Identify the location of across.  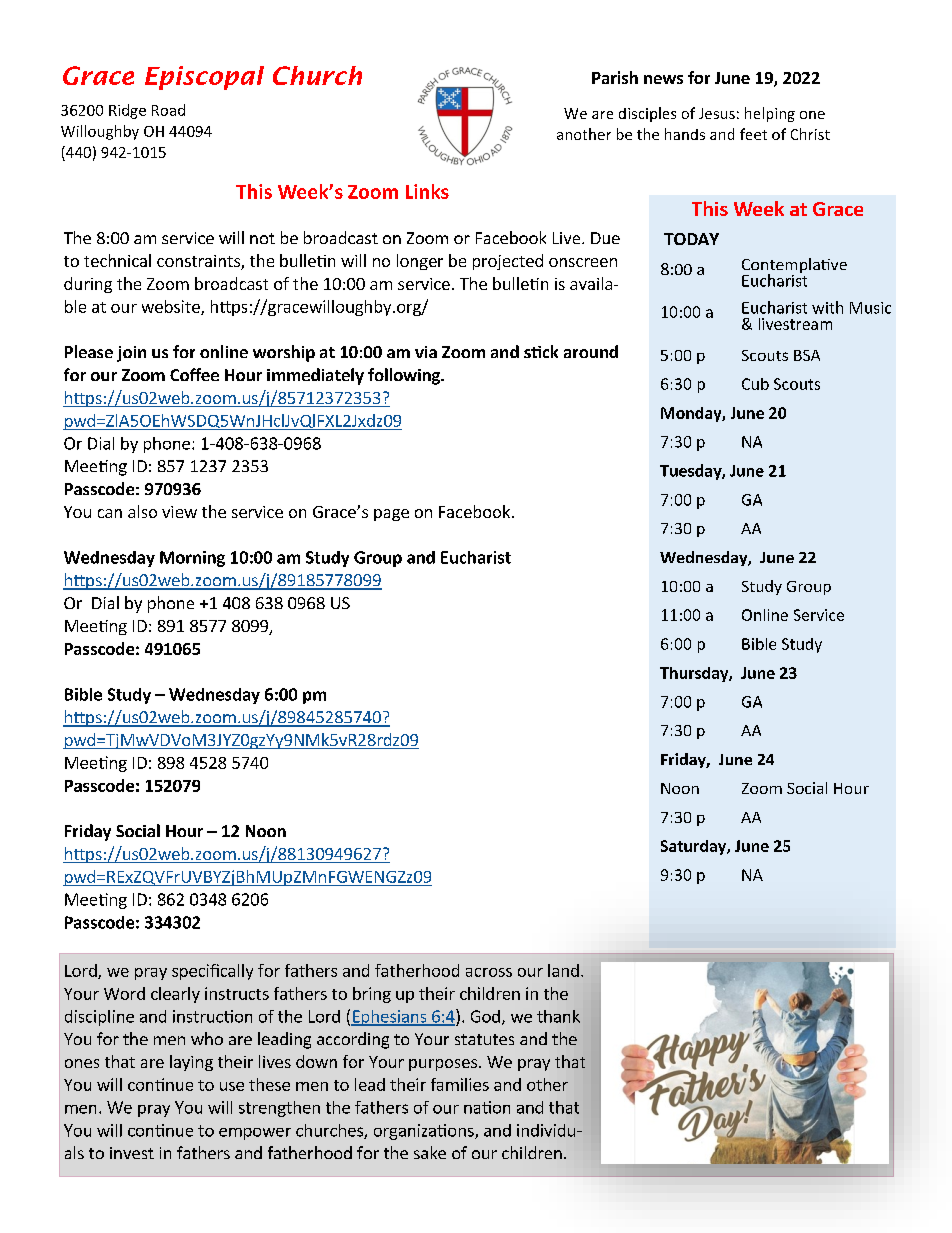
(489, 972).
